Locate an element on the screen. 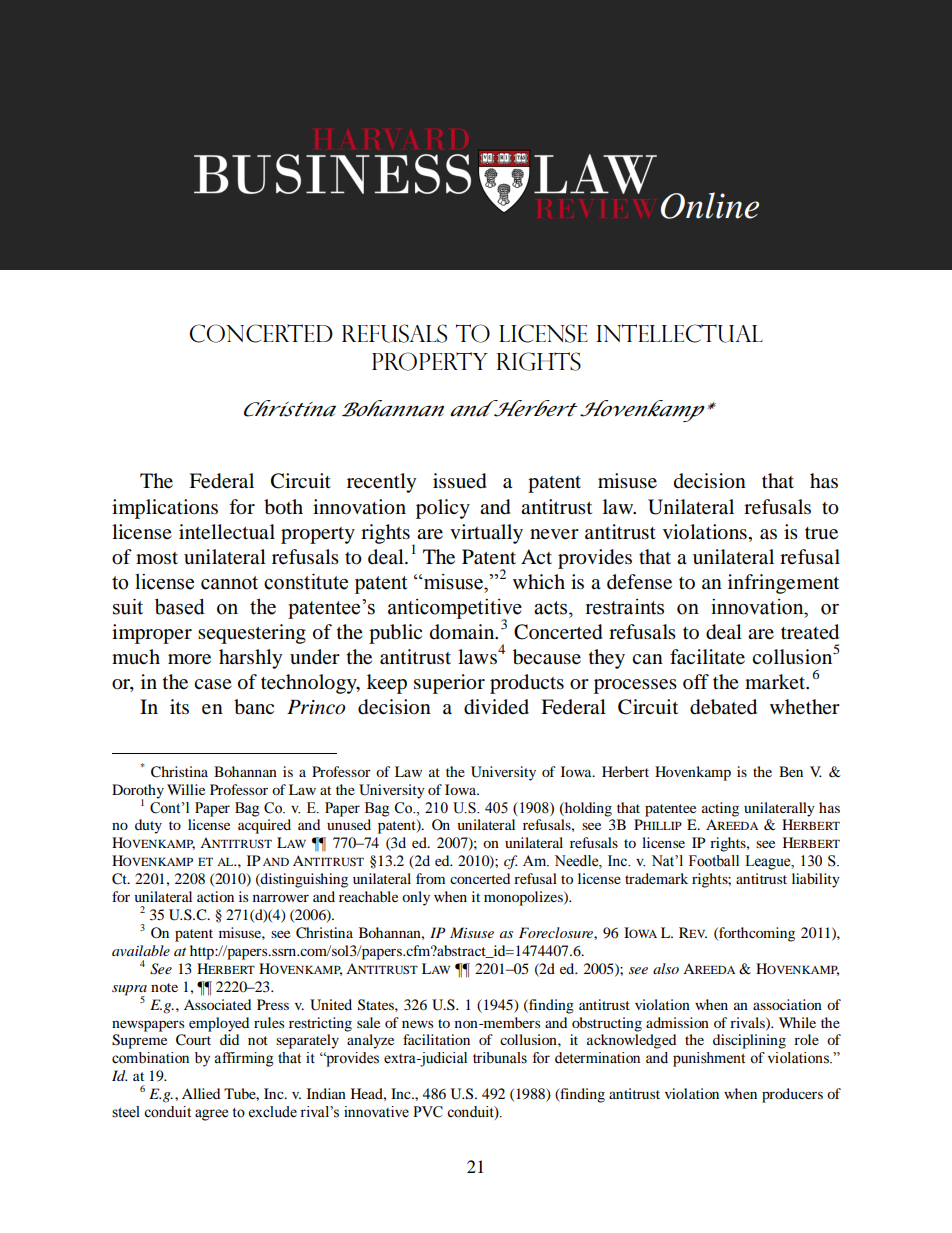 This screenshot has height=1233, width=952. true is located at coordinates (821, 533).
